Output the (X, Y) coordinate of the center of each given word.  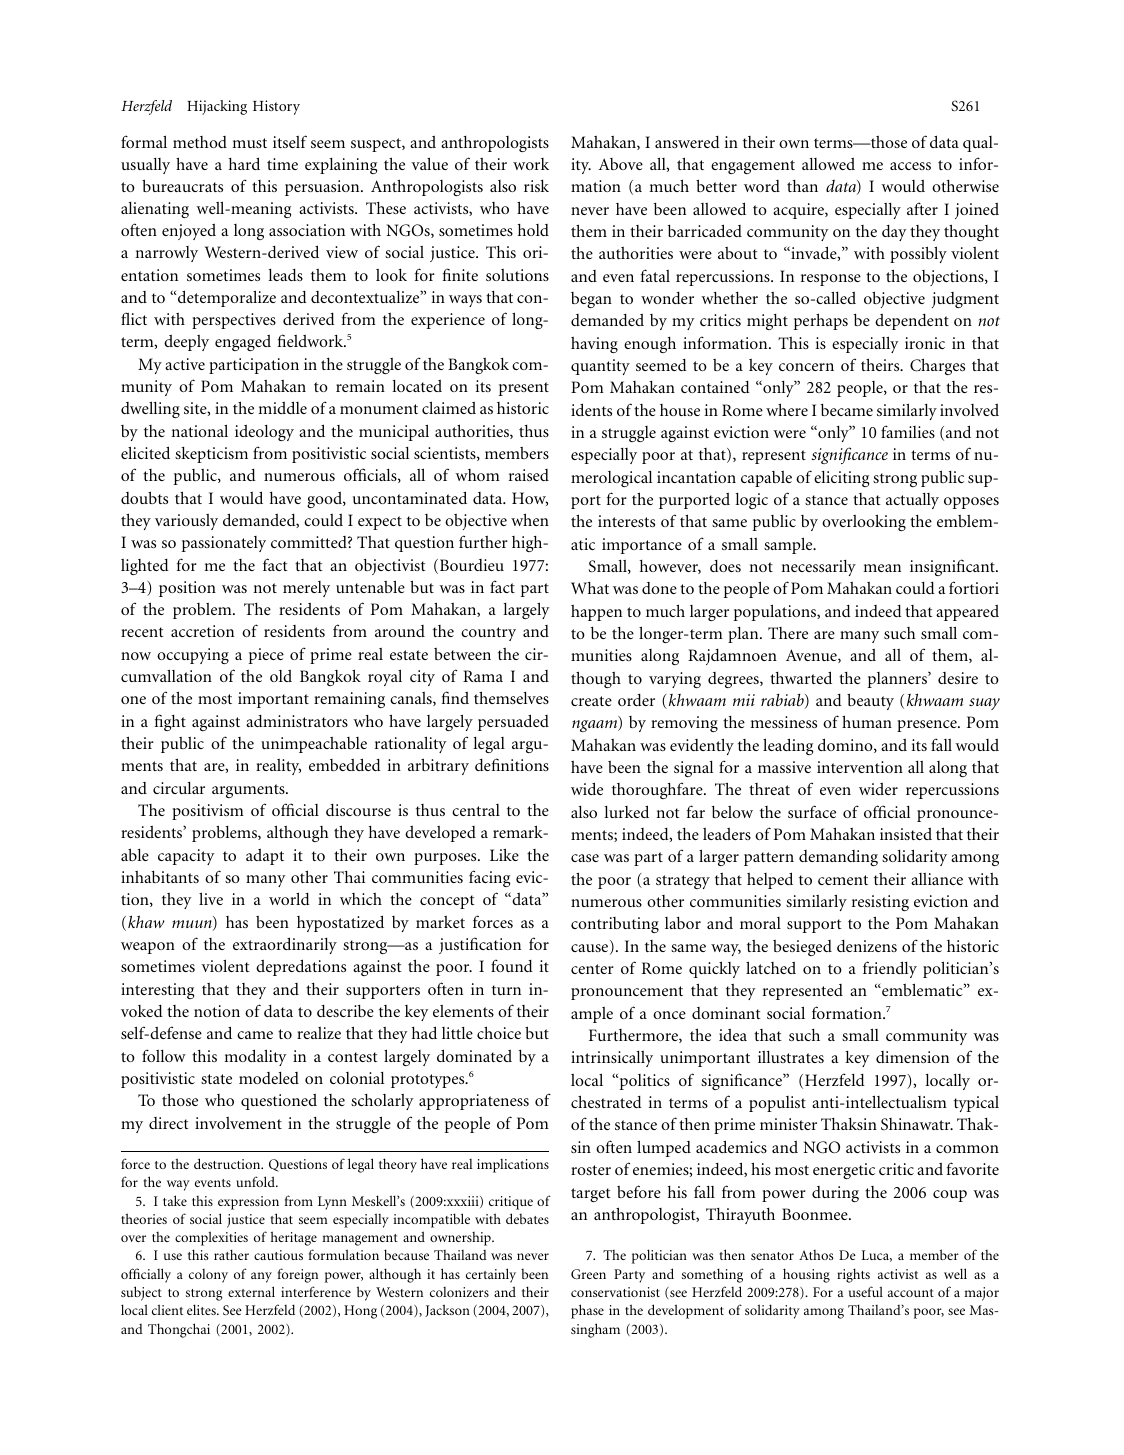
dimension (912, 1057)
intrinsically (612, 1059)
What (590, 588)
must (249, 143)
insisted (906, 834)
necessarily (818, 568)
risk (536, 186)
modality (255, 1057)
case (585, 858)
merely (306, 589)
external (251, 1291)
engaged (243, 343)
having (594, 345)
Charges (937, 366)
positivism (208, 812)
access (910, 166)
